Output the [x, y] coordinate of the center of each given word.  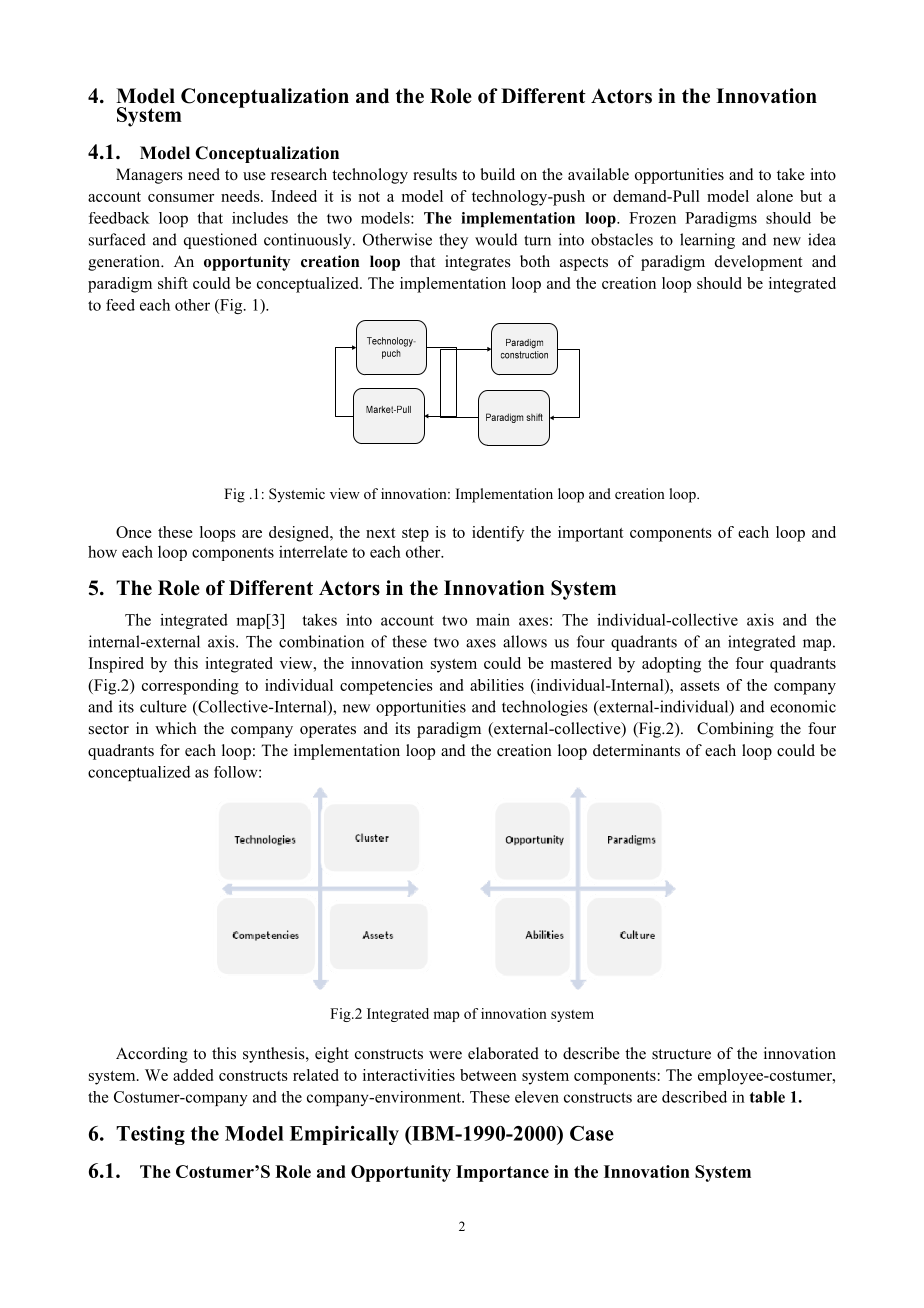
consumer [181, 198]
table [767, 1097]
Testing [150, 1135]
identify [498, 534]
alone [775, 196]
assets [700, 686]
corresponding [190, 687]
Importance [502, 1173]
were [445, 1055]
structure [681, 1054]
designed [300, 534]
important [591, 534]
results [435, 174]
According [152, 1055]
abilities [497, 685]
